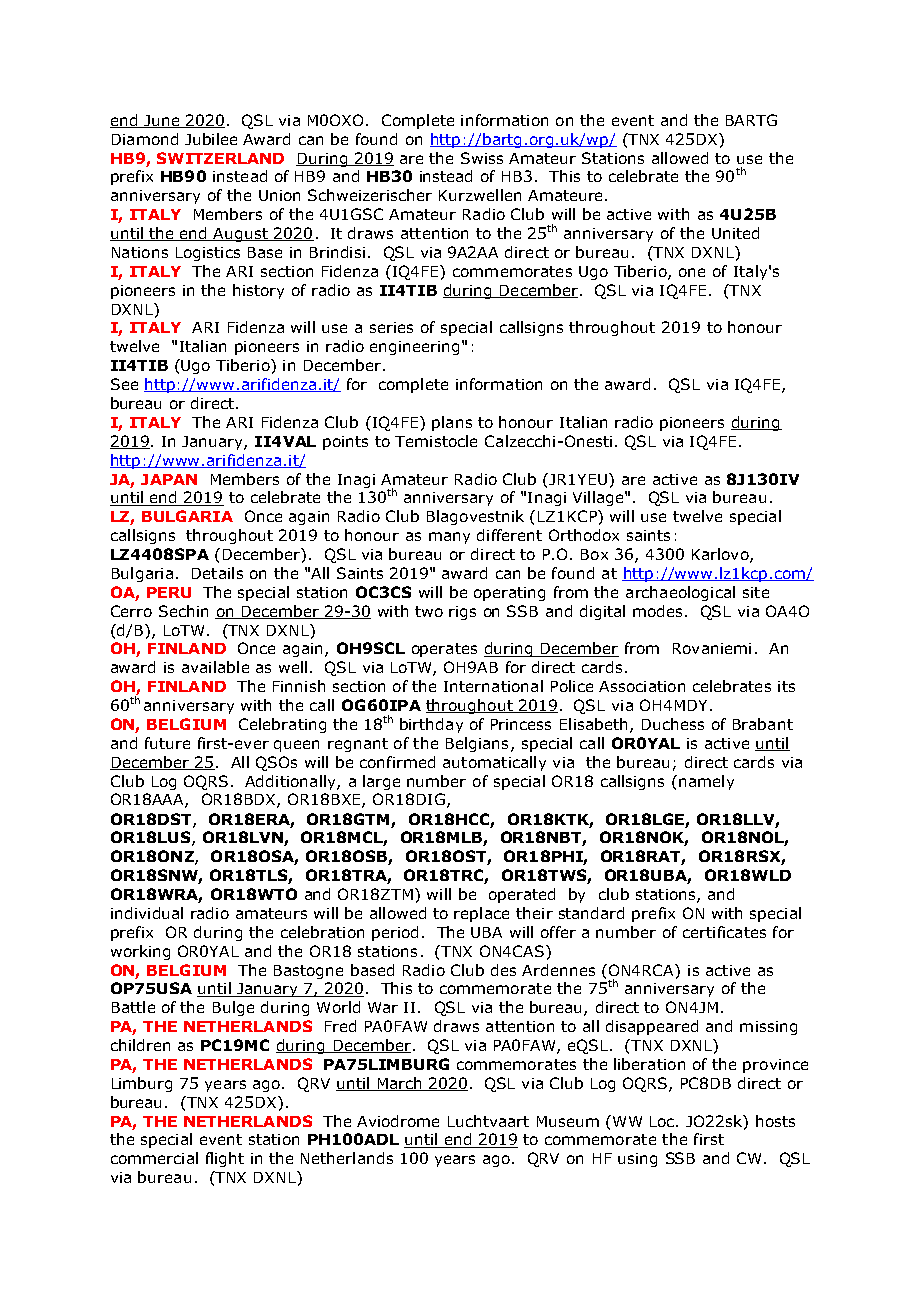 The height and width of the screenshot is (1308, 924). I want to click on SWITZERLAND, so click(220, 158).
